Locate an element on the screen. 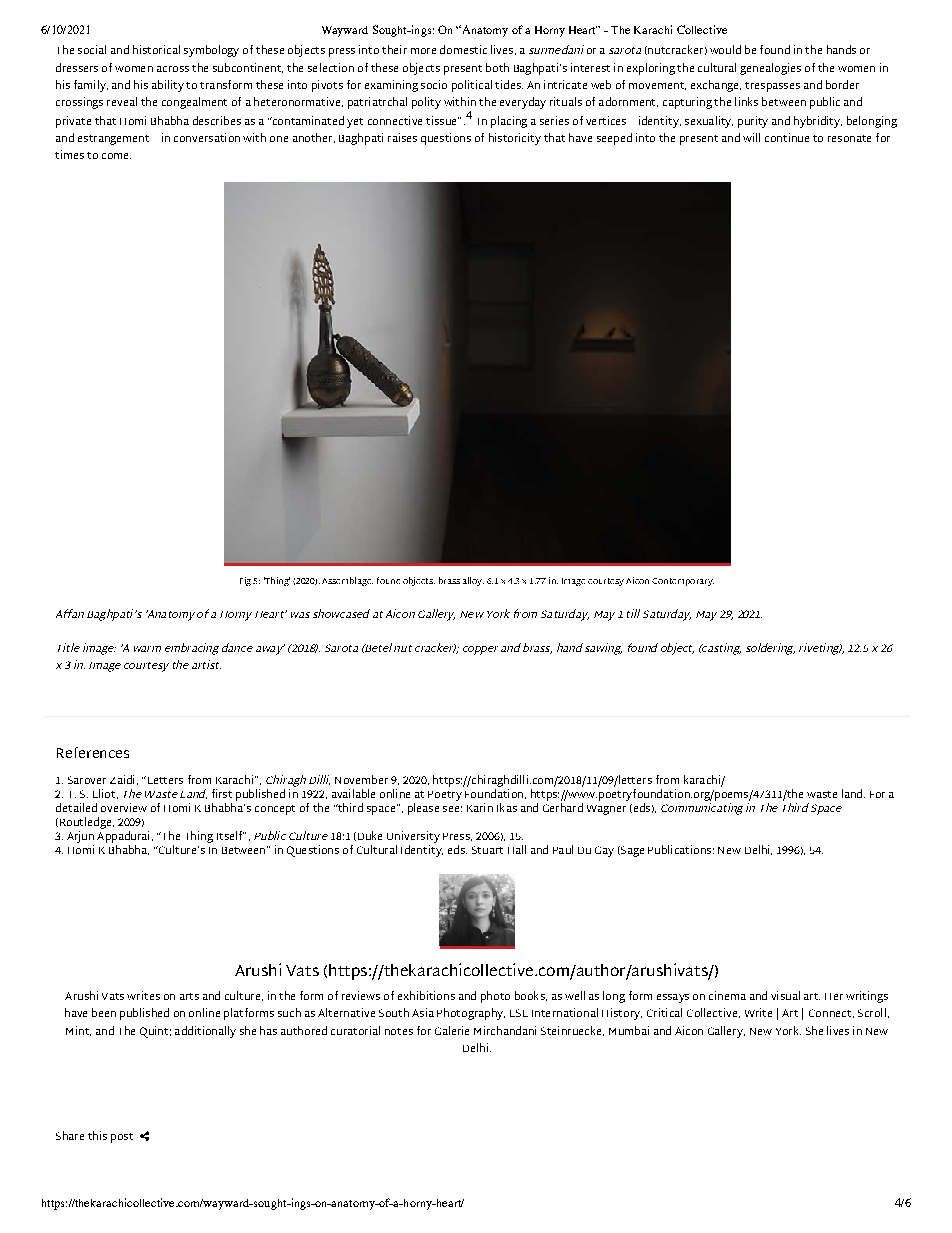 The image size is (952, 1233). post is located at coordinates (122, 1138).
